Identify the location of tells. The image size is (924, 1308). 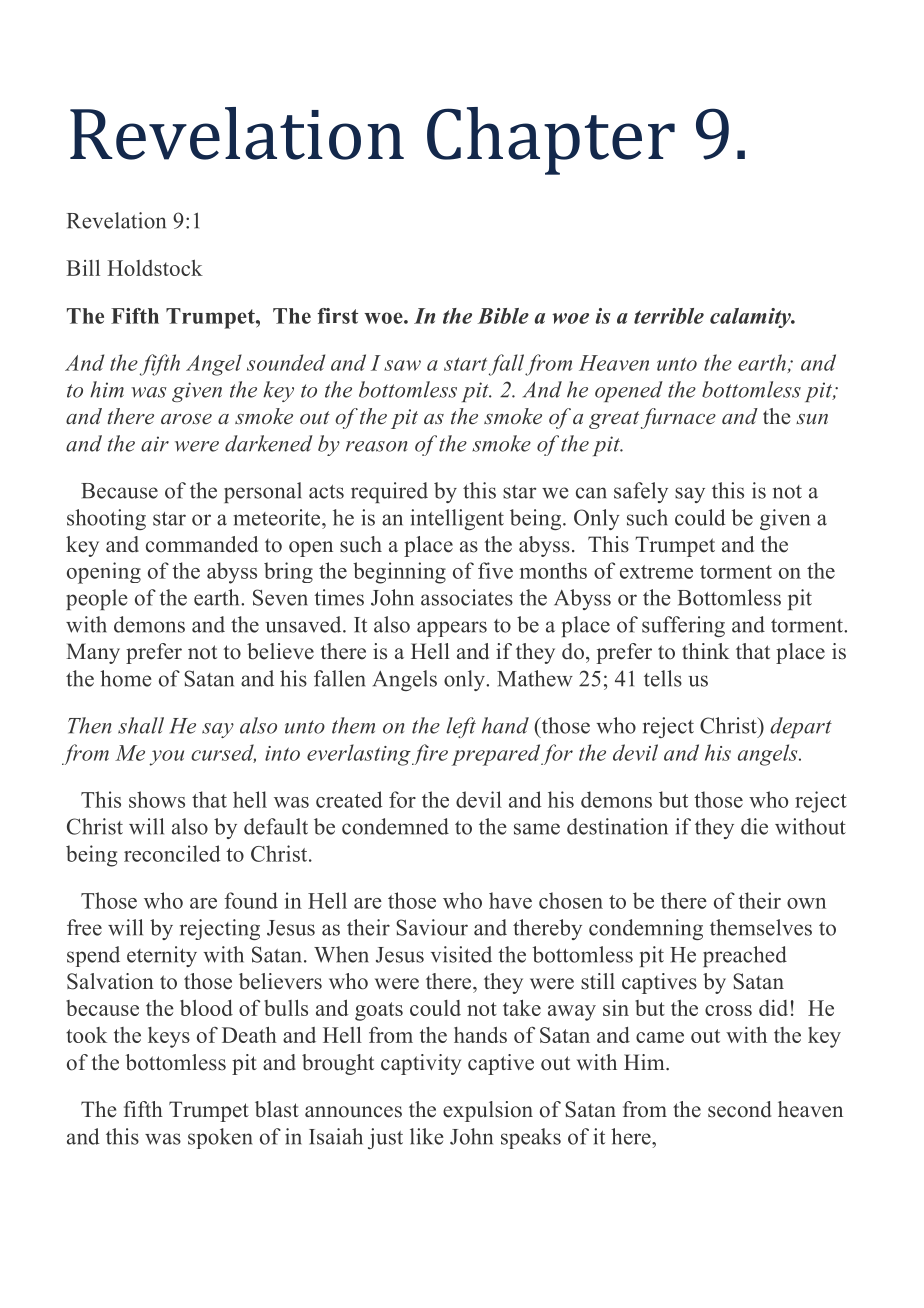
(663, 678).
